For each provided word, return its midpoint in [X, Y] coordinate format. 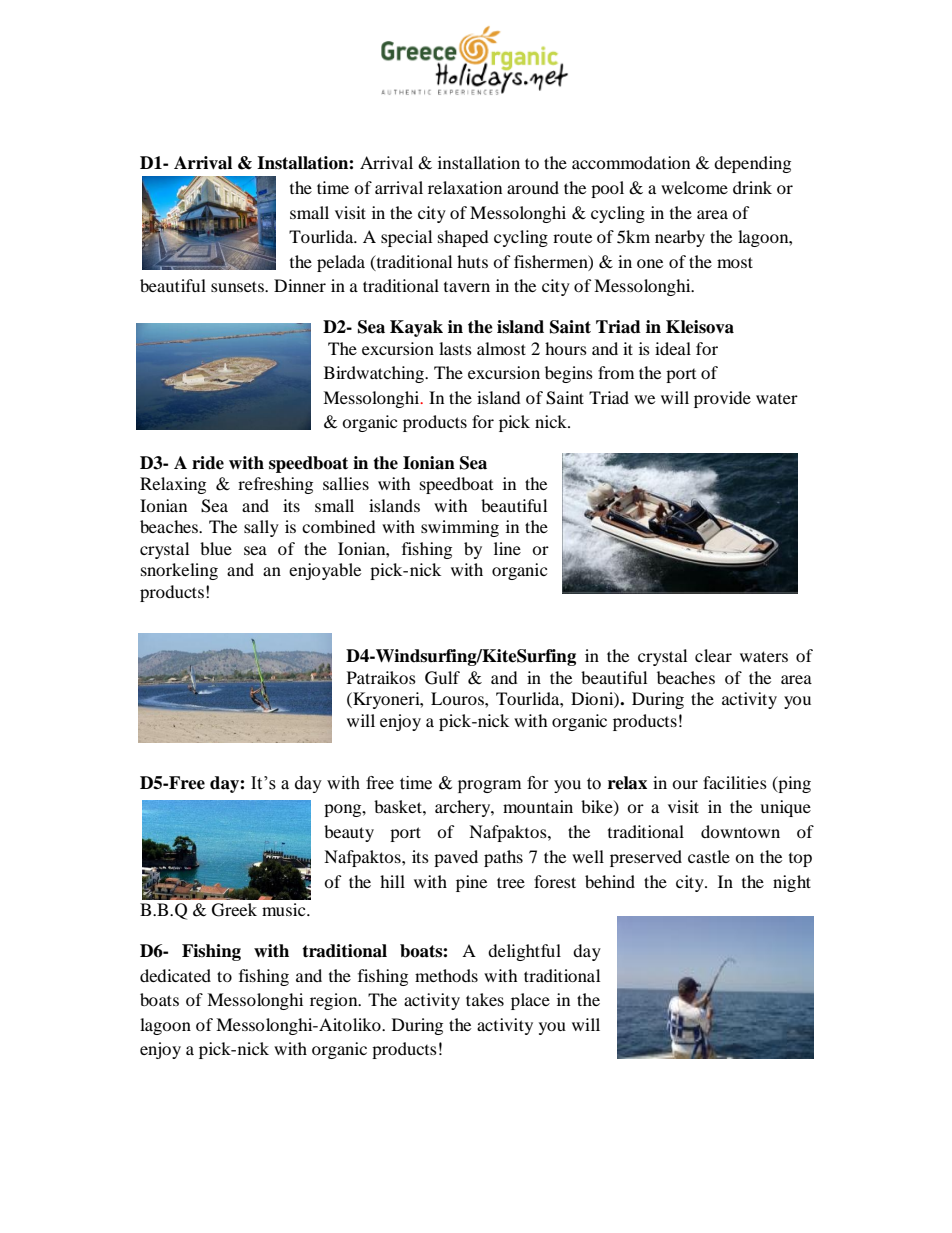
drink [752, 187]
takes [485, 999]
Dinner [300, 285]
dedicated [175, 975]
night [792, 883]
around [533, 187]
